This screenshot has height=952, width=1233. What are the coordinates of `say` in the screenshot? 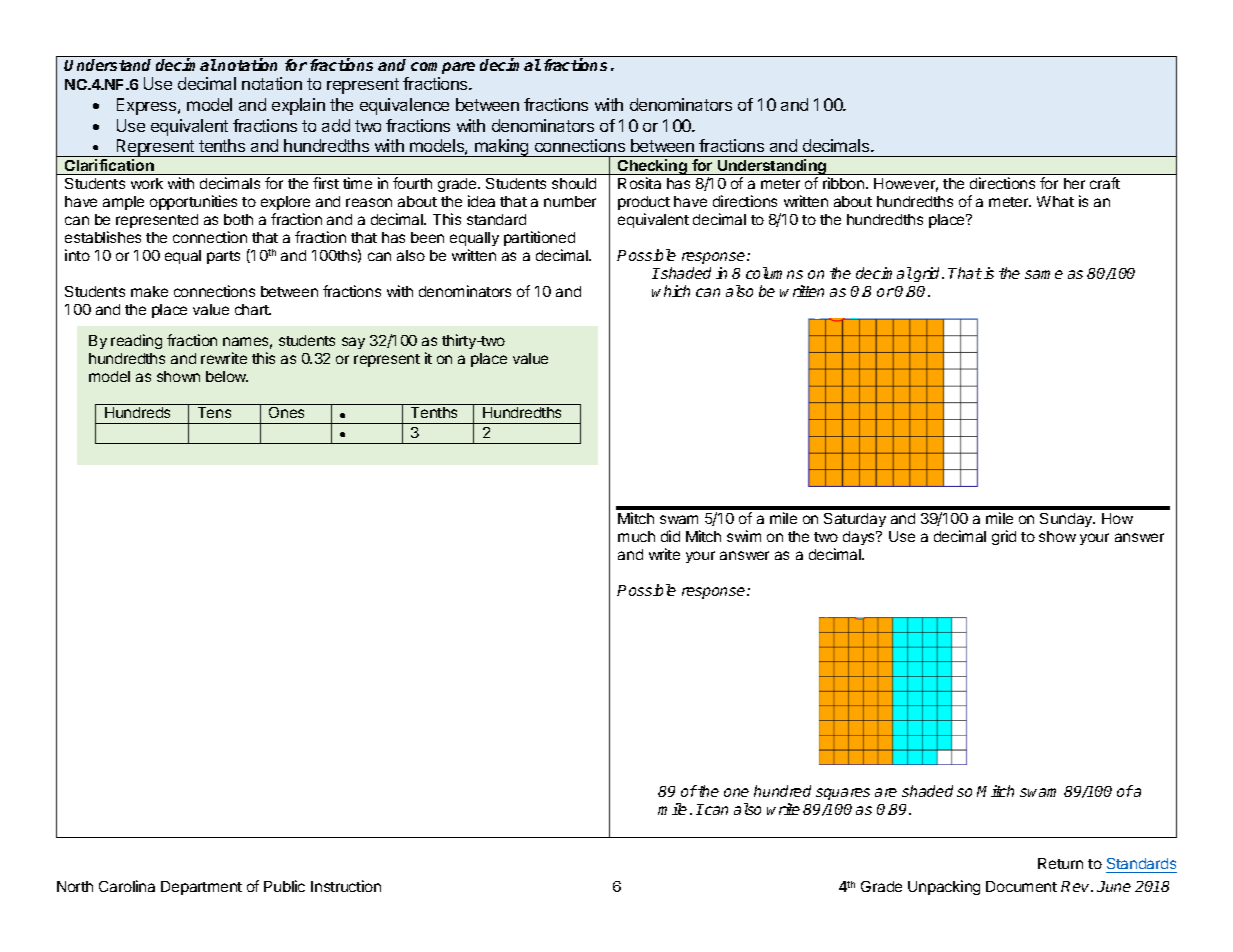 It's located at (353, 343).
